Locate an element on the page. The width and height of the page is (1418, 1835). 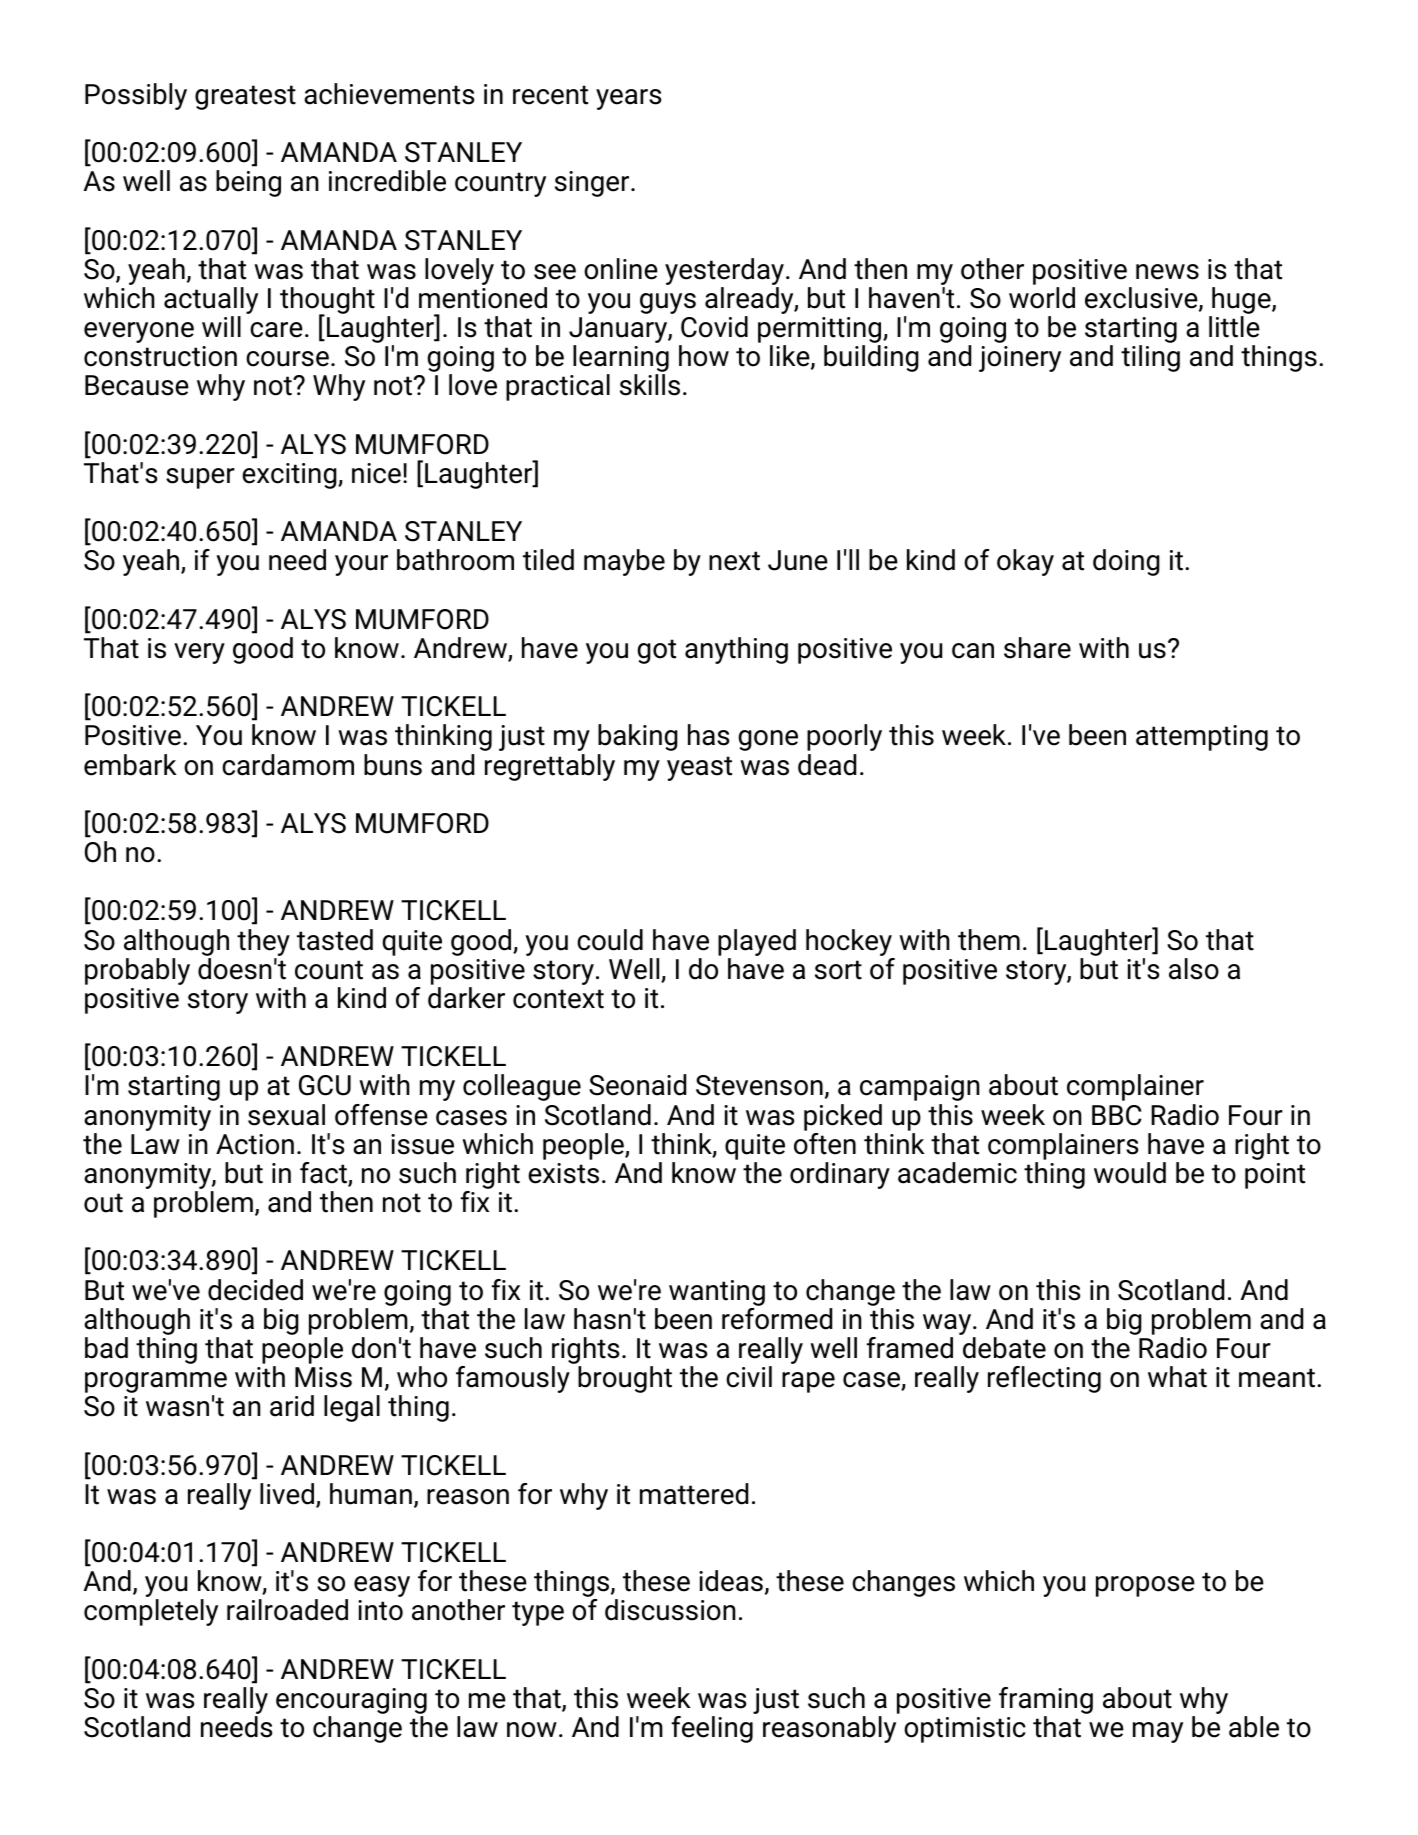
got is located at coordinates (657, 651).
